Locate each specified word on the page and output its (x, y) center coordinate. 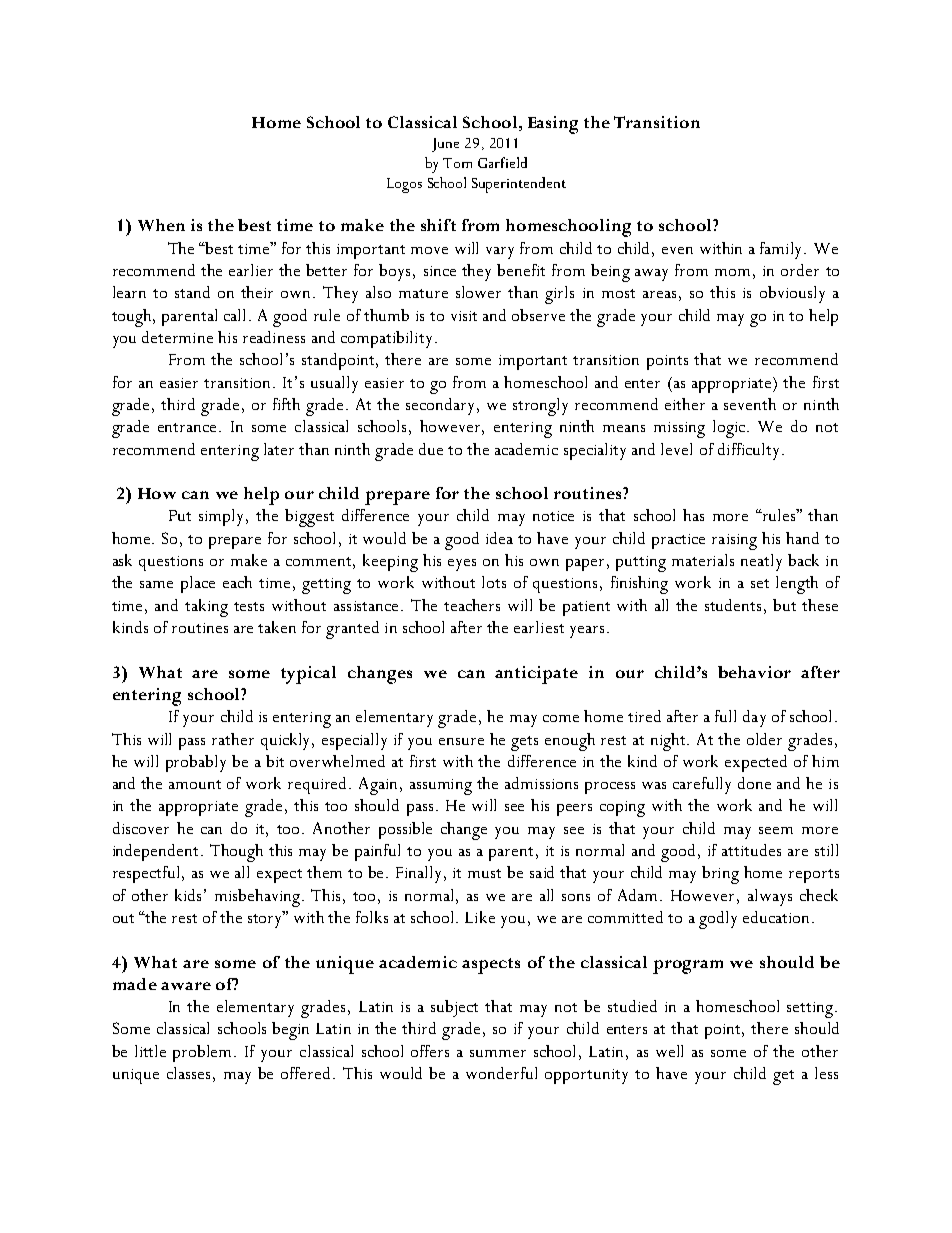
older (764, 739)
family (783, 250)
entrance (189, 427)
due (431, 449)
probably (196, 763)
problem (204, 1053)
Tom (457, 163)
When (161, 225)
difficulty (750, 451)
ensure (461, 741)
